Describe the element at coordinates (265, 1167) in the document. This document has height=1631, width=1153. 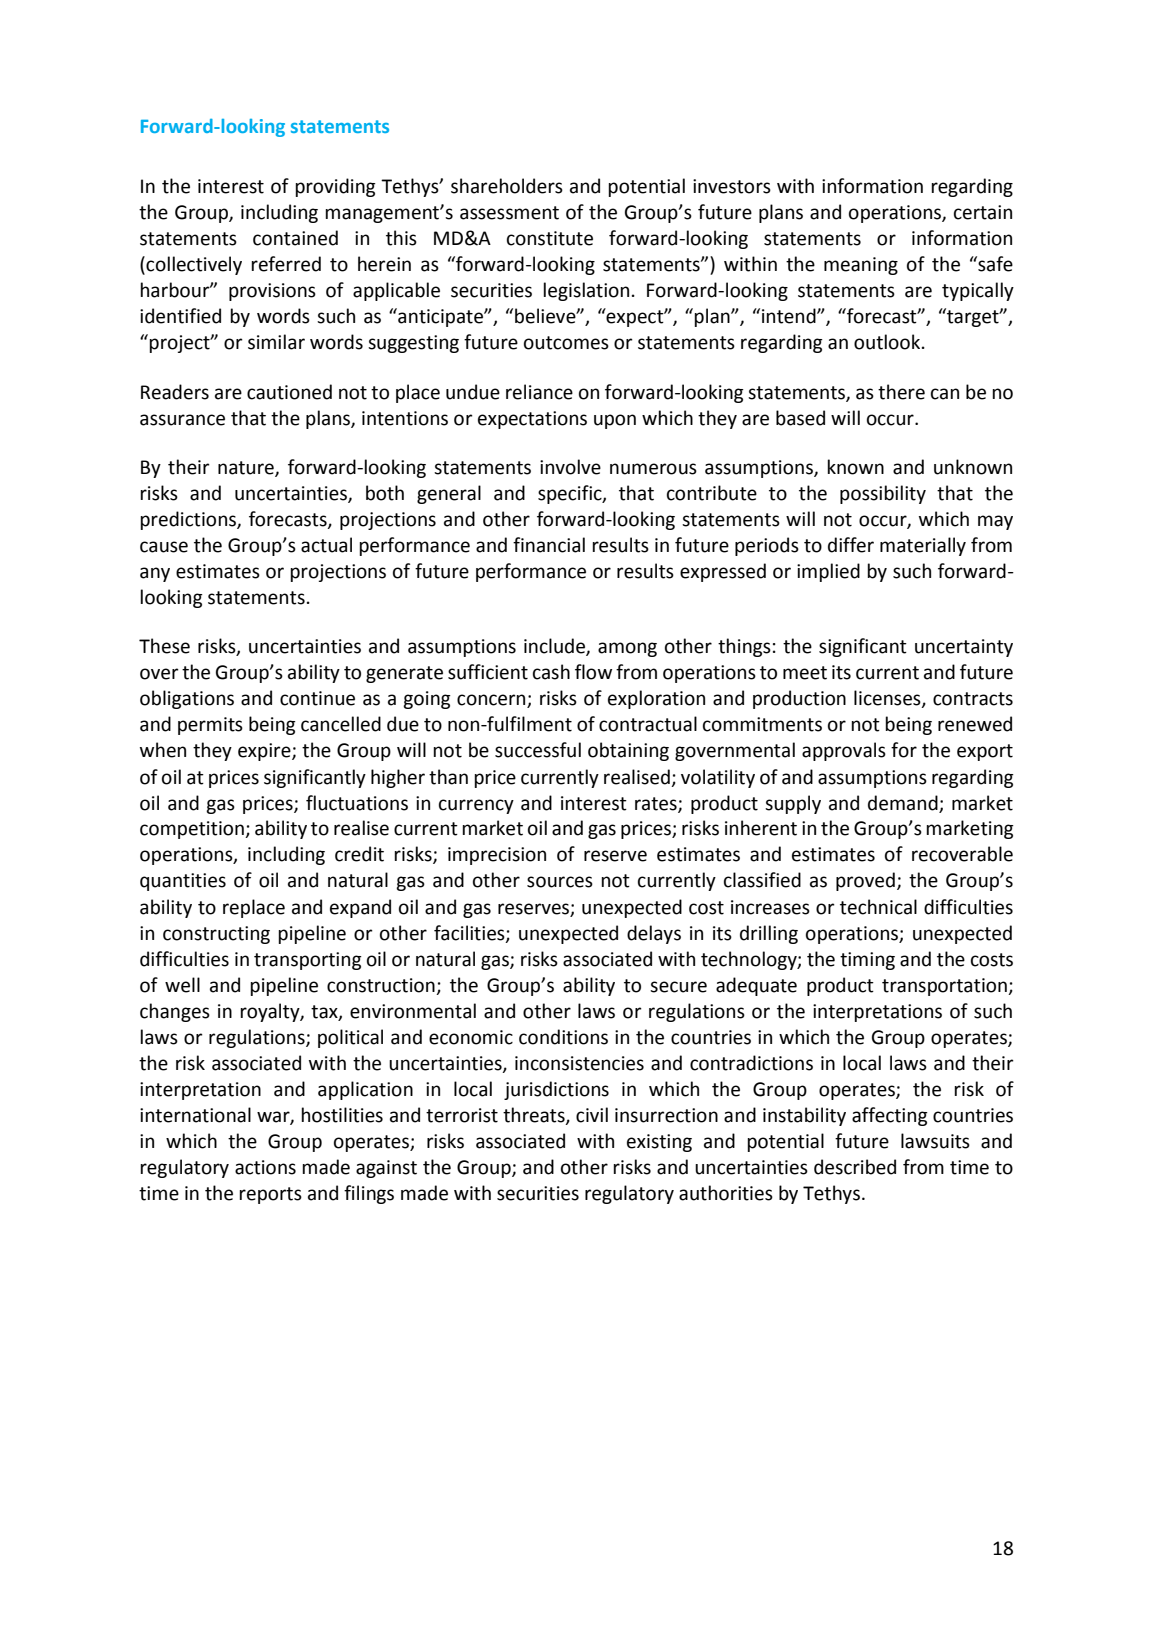
I see `actions` at that location.
